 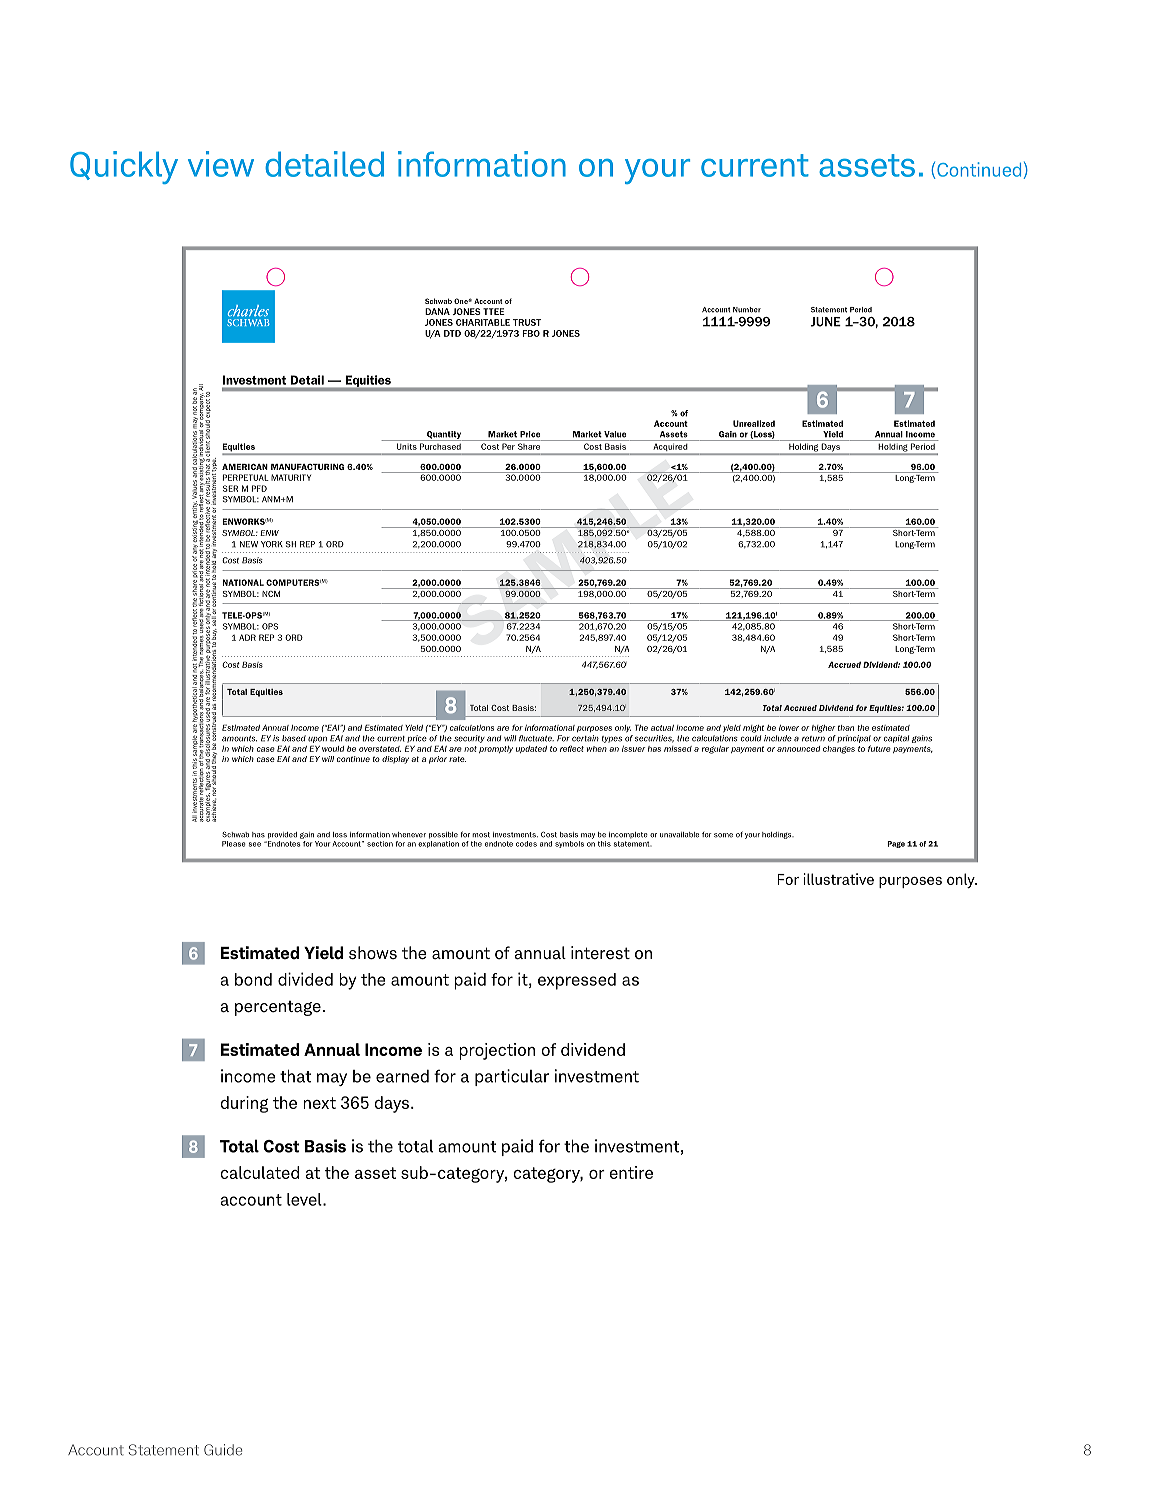 What do you see at coordinates (527, 322) in the image?
I see `TRUST` at bounding box center [527, 322].
